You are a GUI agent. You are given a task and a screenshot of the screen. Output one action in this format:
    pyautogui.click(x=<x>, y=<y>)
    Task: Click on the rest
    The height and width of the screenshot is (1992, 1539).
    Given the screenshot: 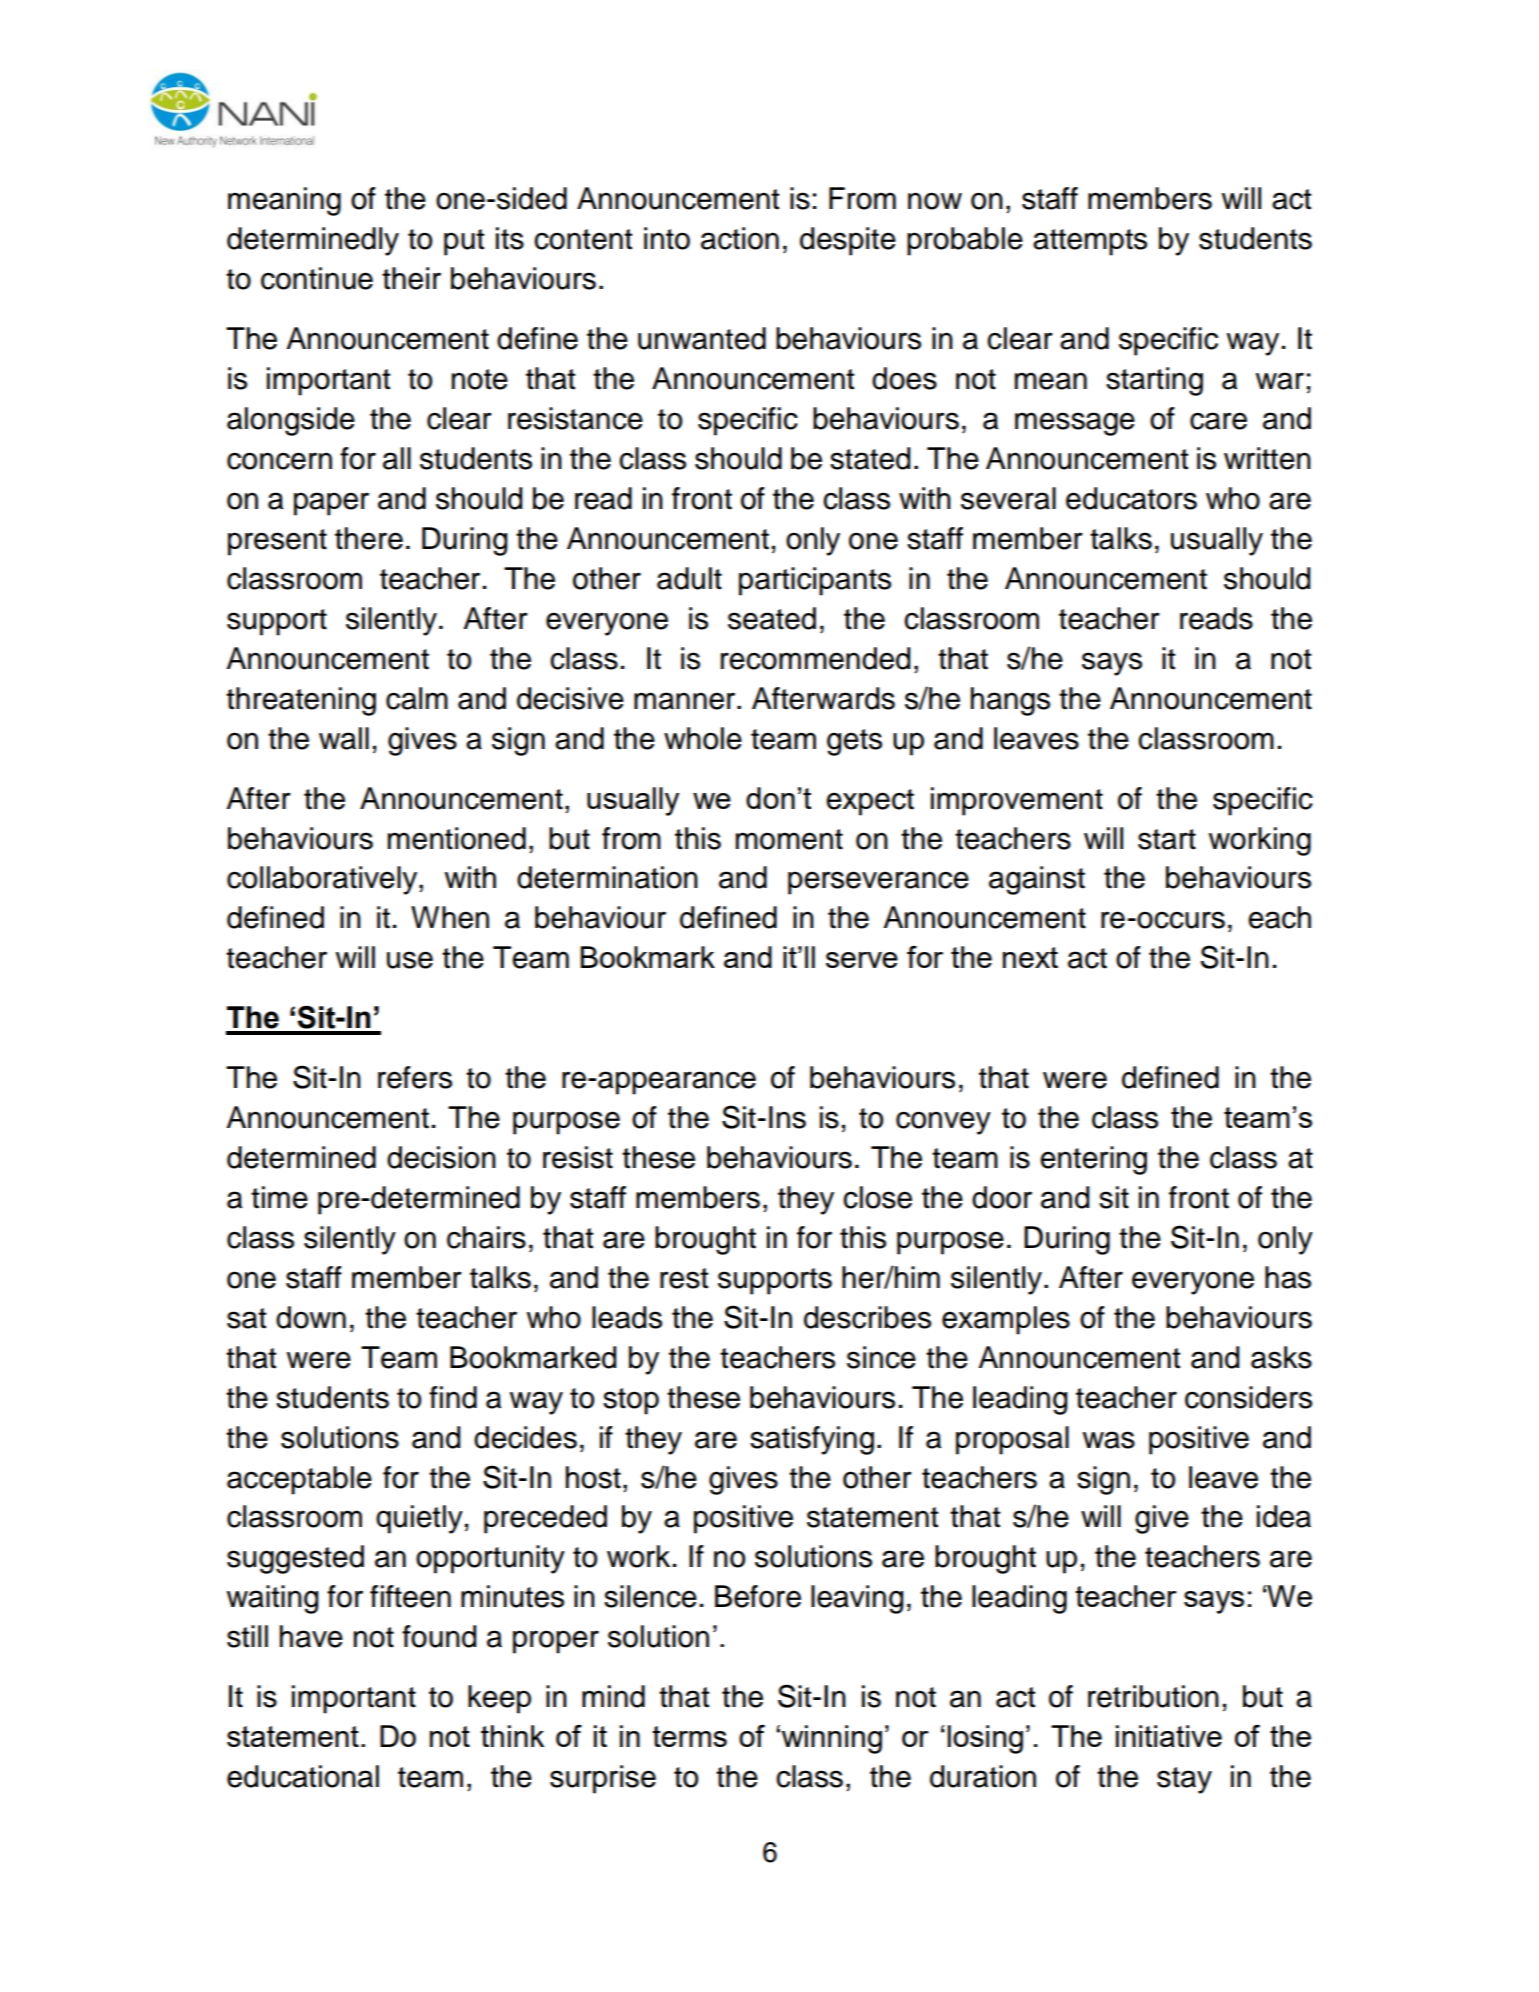 What is the action you would take?
    pyautogui.click(x=684, y=1278)
